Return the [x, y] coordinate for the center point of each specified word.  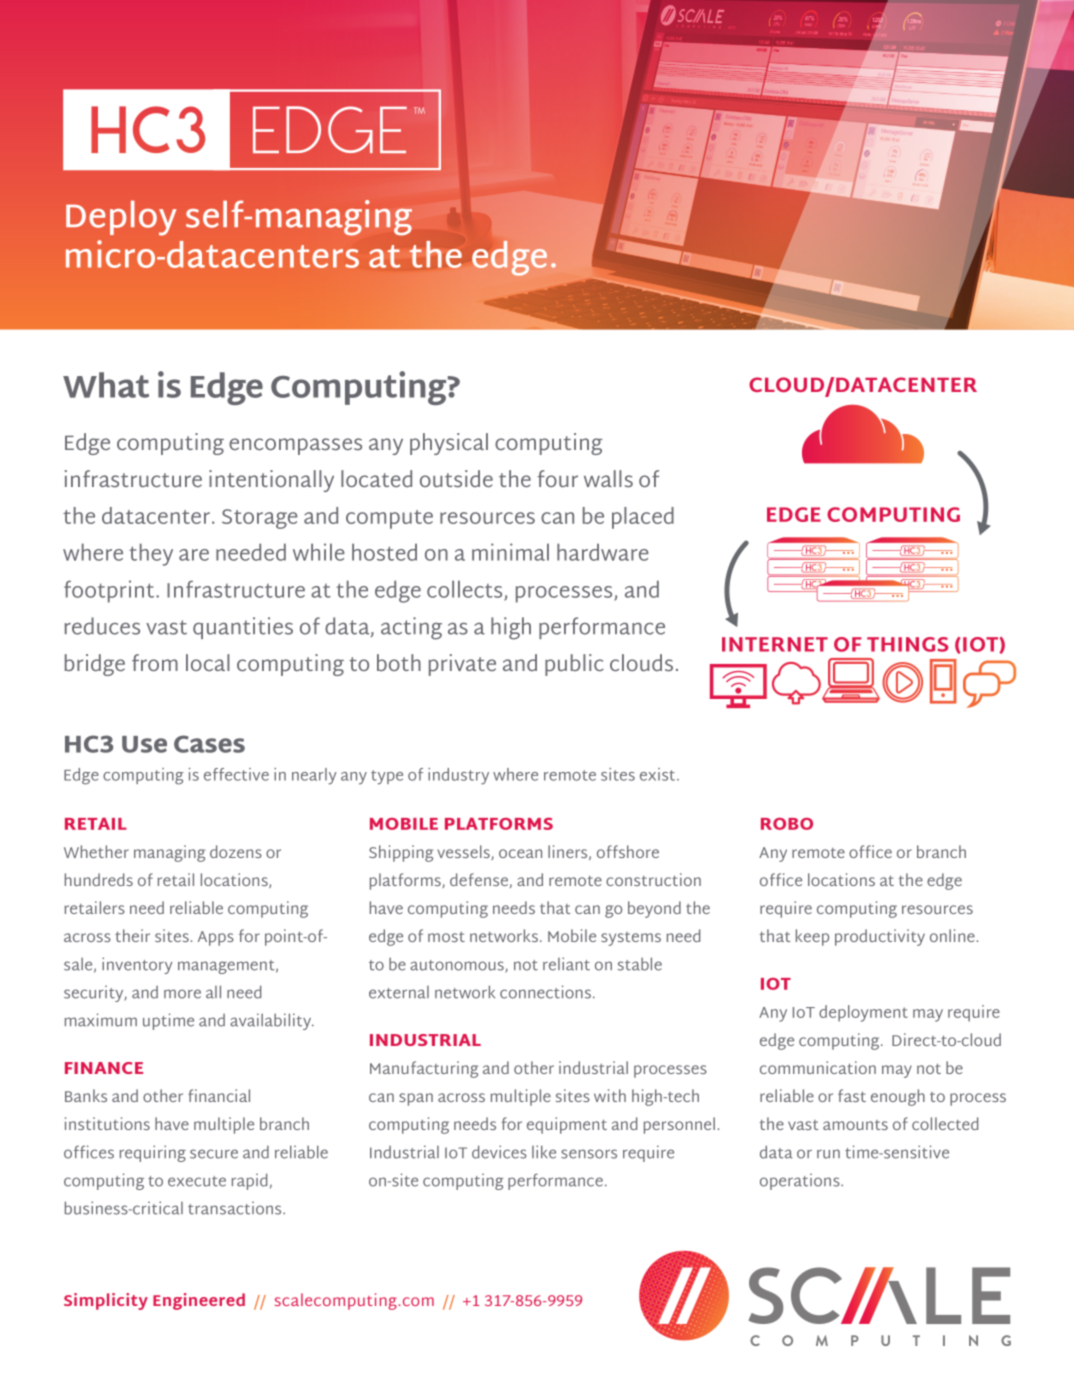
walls [608, 479]
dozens [236, 851]
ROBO [787, 824]
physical [449, 444]
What [106, 385]
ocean [520, 853]
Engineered [199, 1301]
